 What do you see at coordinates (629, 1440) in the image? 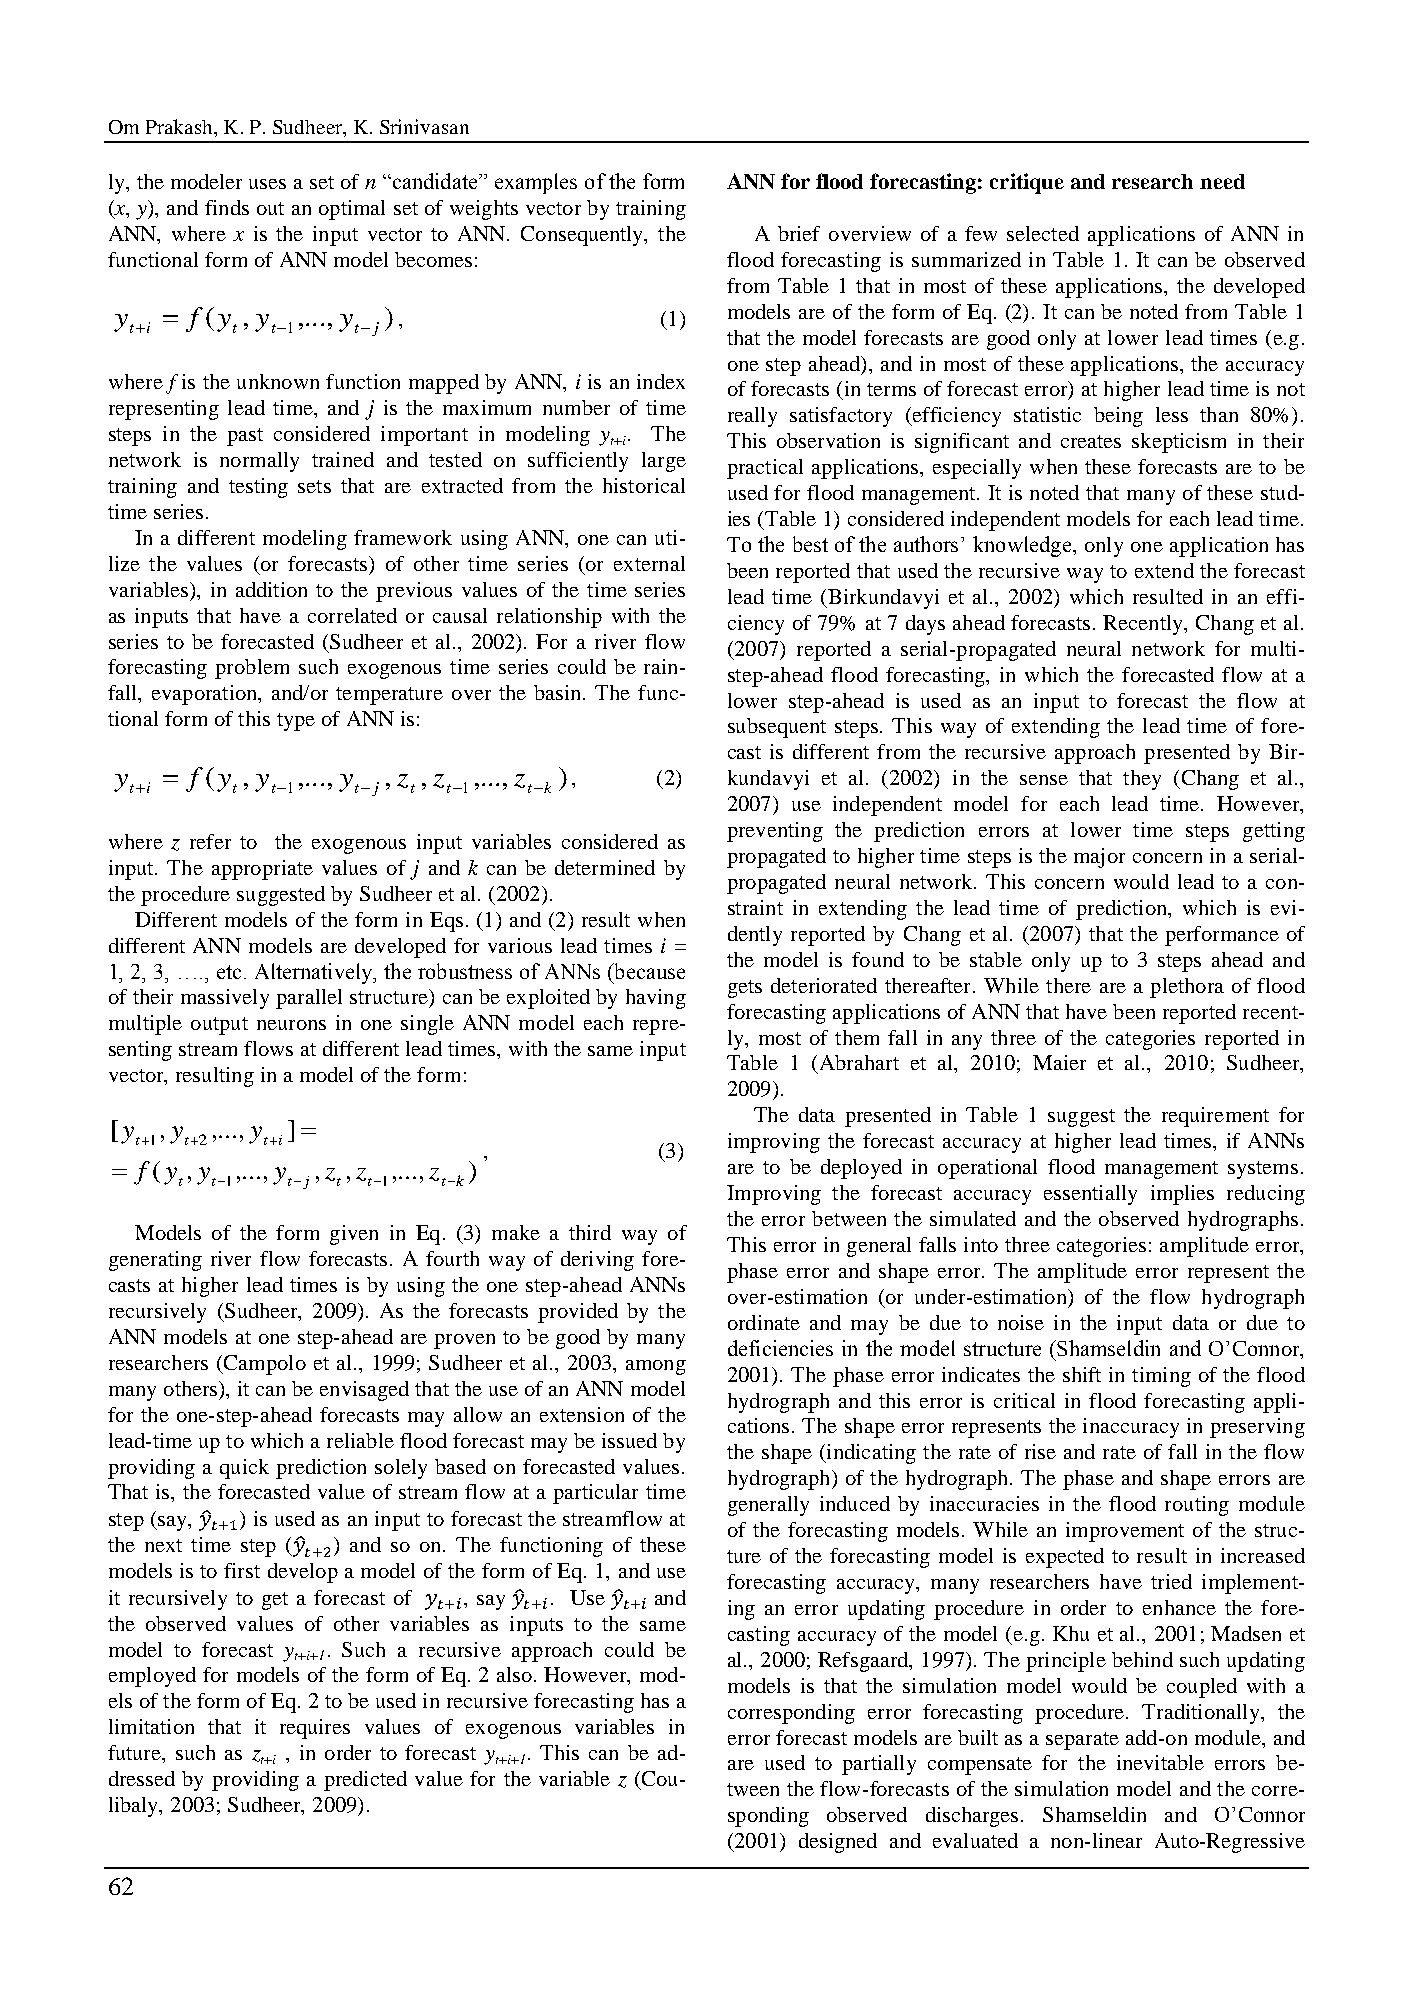
I see `issued` at bounding box center [629, 1440].
